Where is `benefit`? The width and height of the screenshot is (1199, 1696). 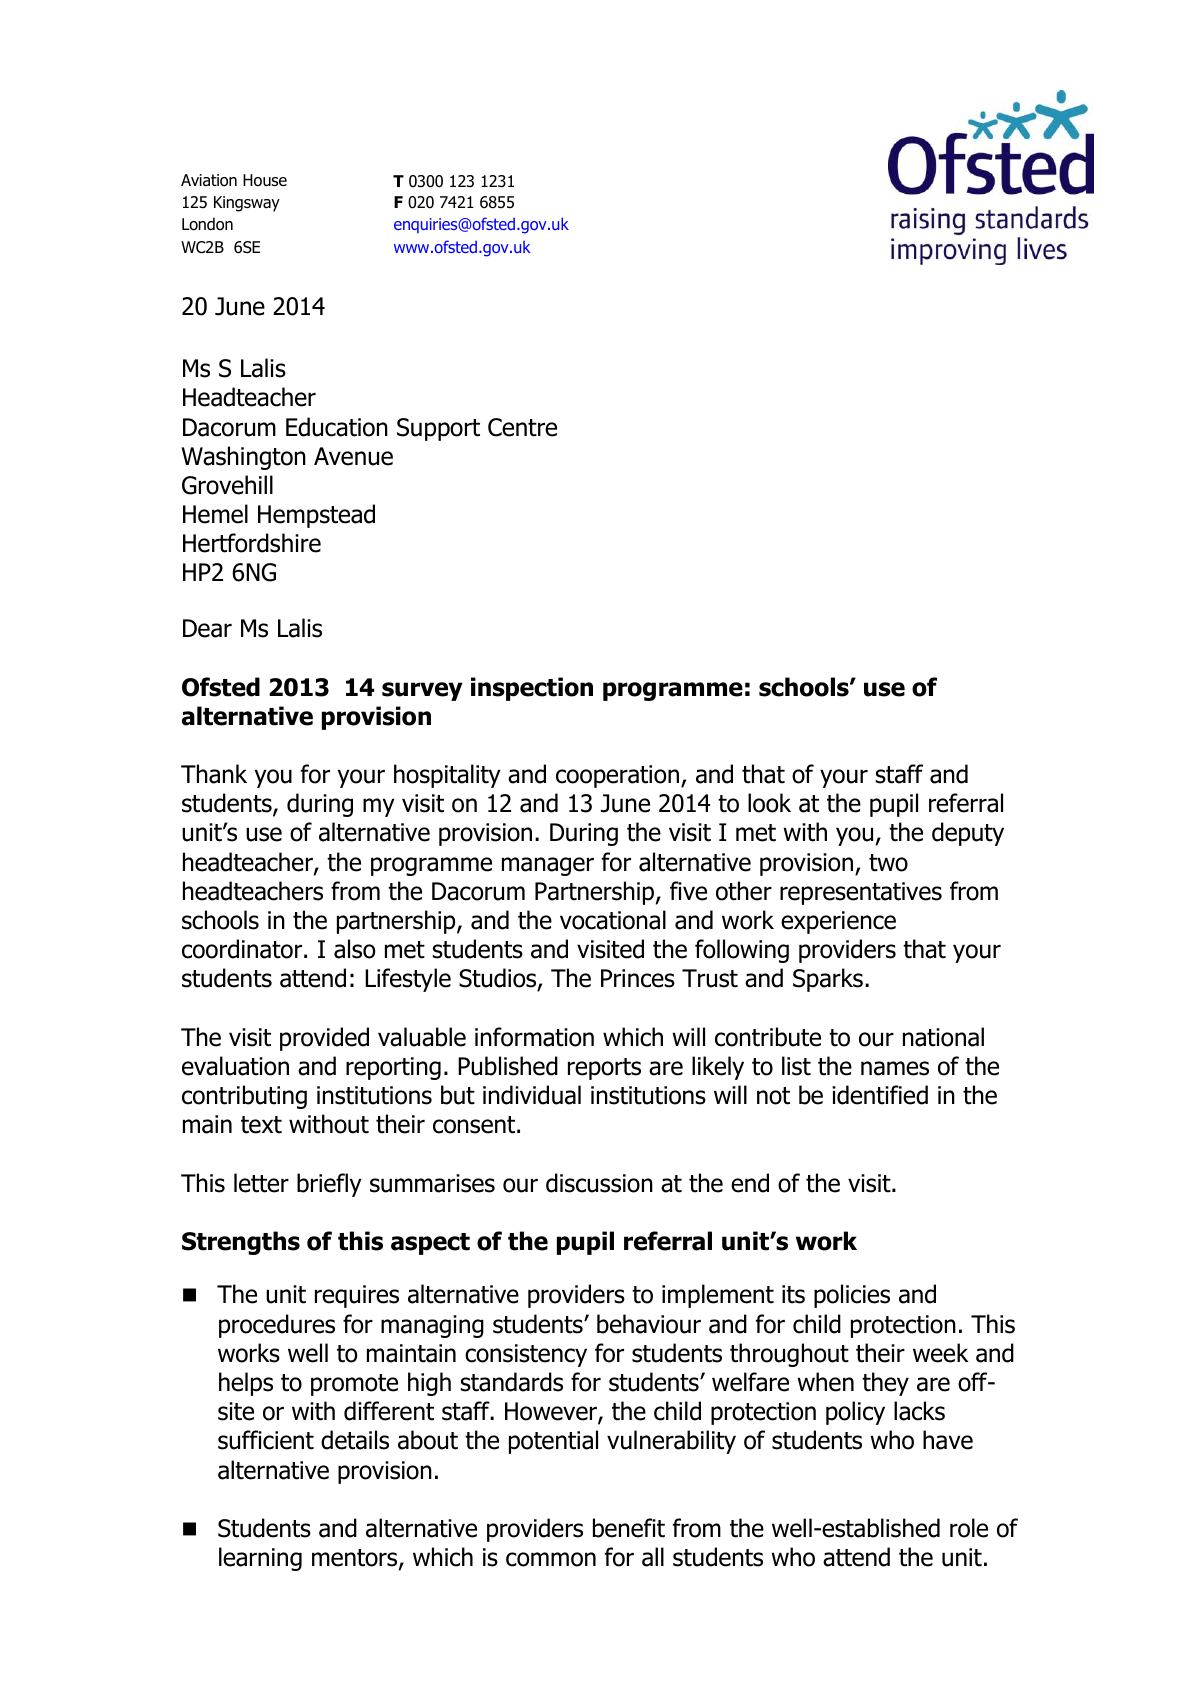
benefit is located at coordinates (629, 1528).
